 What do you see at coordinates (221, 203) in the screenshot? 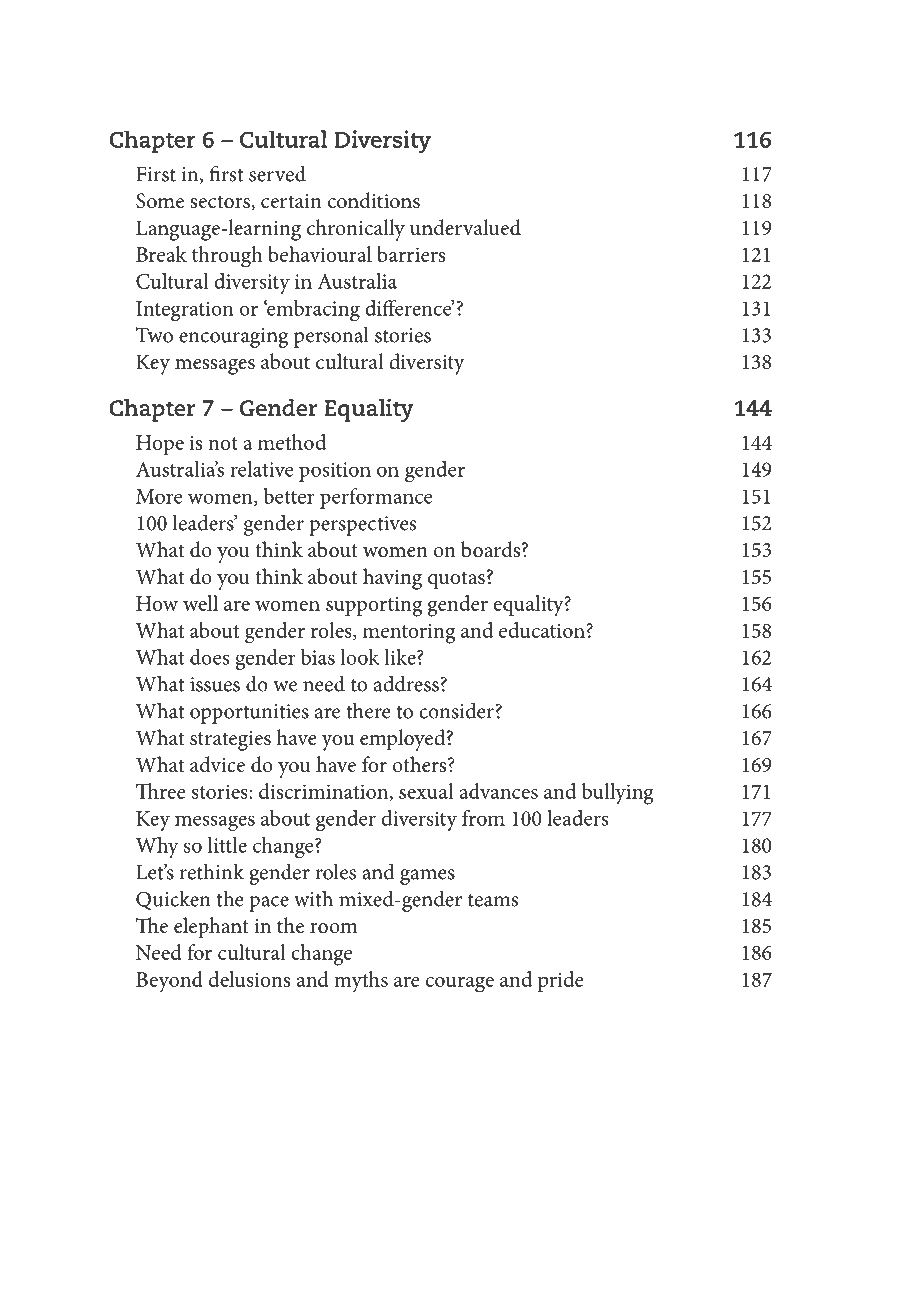
I see `sectors` at bounding box center [221, 203].
